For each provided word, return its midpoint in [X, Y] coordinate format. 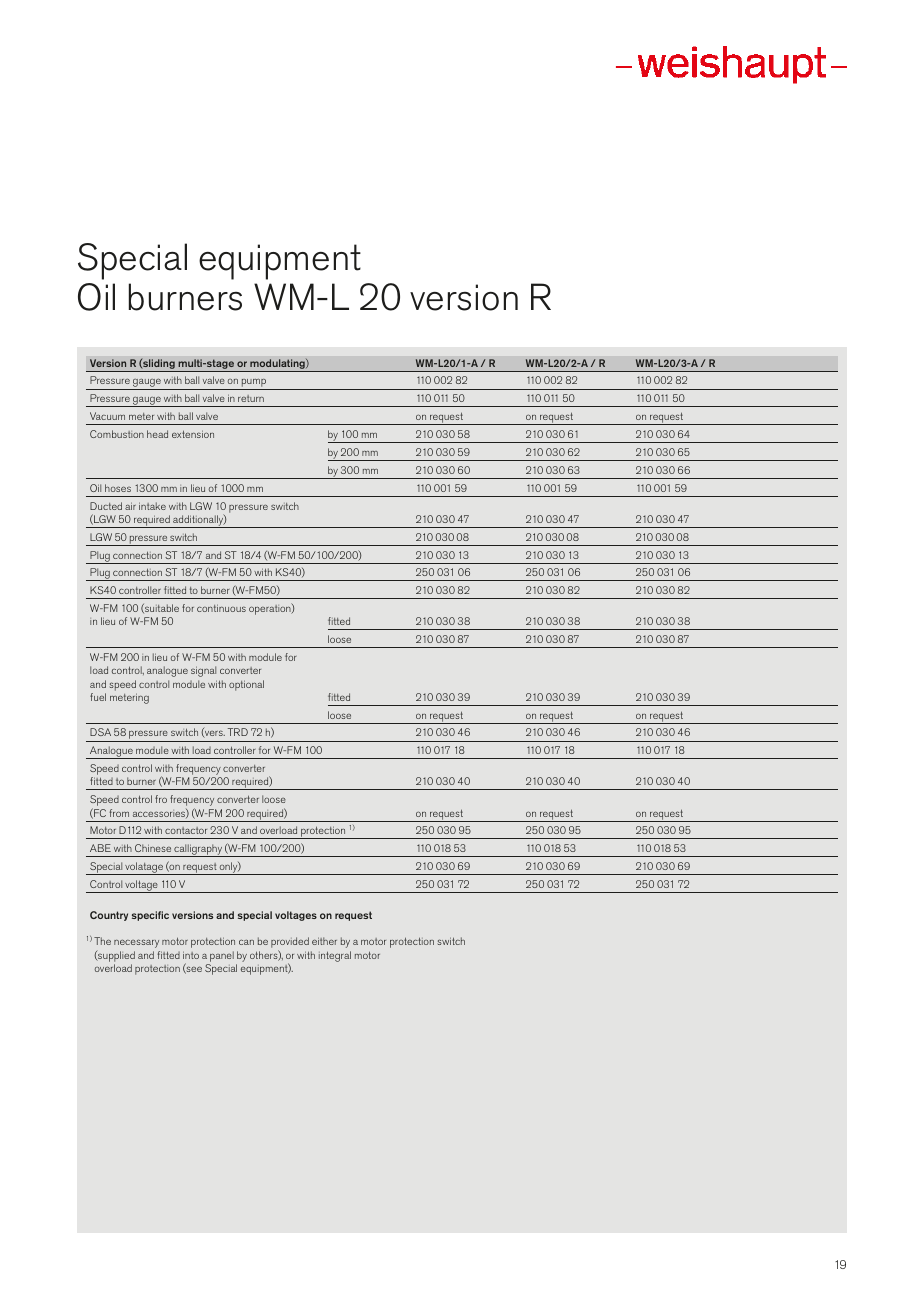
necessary [136, 943]
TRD [238, 732]
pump [253, 384]
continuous [221, 608]
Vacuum [107, 416]
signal [203, 671]
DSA [100, 732]
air [130, 506]
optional [246, 685]
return [251, 398]
